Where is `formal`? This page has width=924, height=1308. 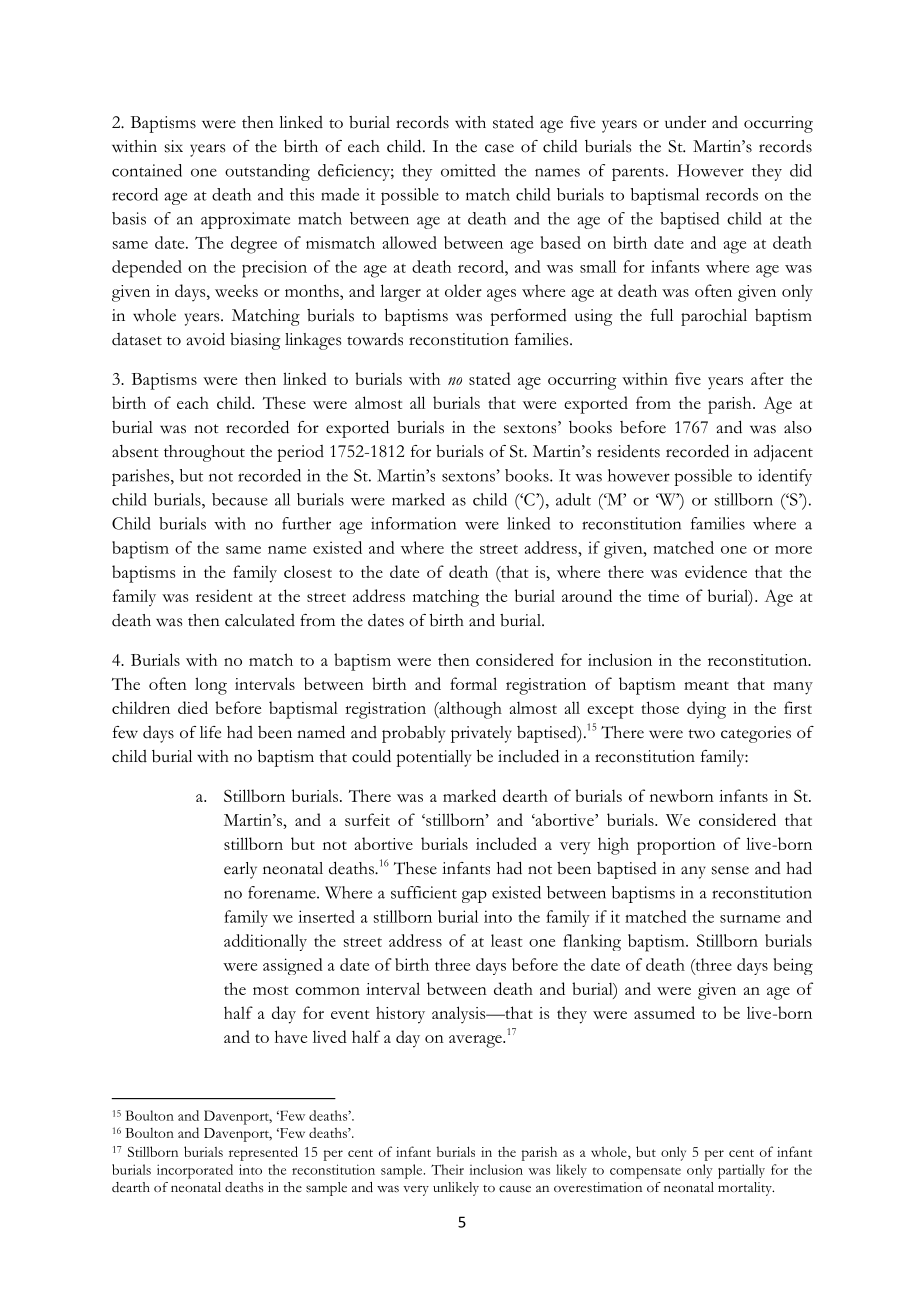
formal is located at coordinates (473, 683).
